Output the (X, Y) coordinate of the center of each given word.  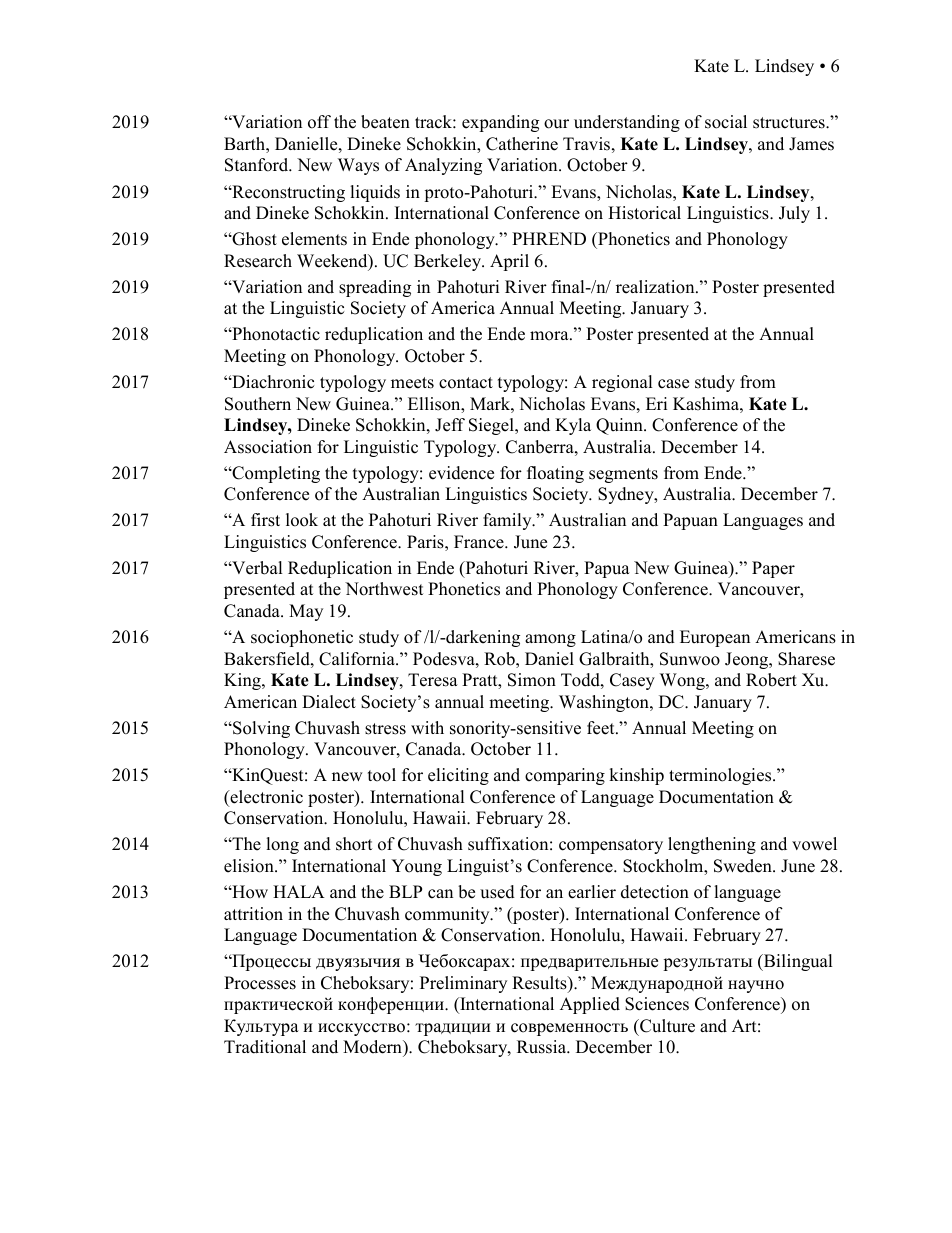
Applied (590, 1005)
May (306, 612)
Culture (666, 1026)
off (319, 122)
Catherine (522, 144)
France (480, 542)
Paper (773, 569)
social (726, 122)
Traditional (265, 1047)
